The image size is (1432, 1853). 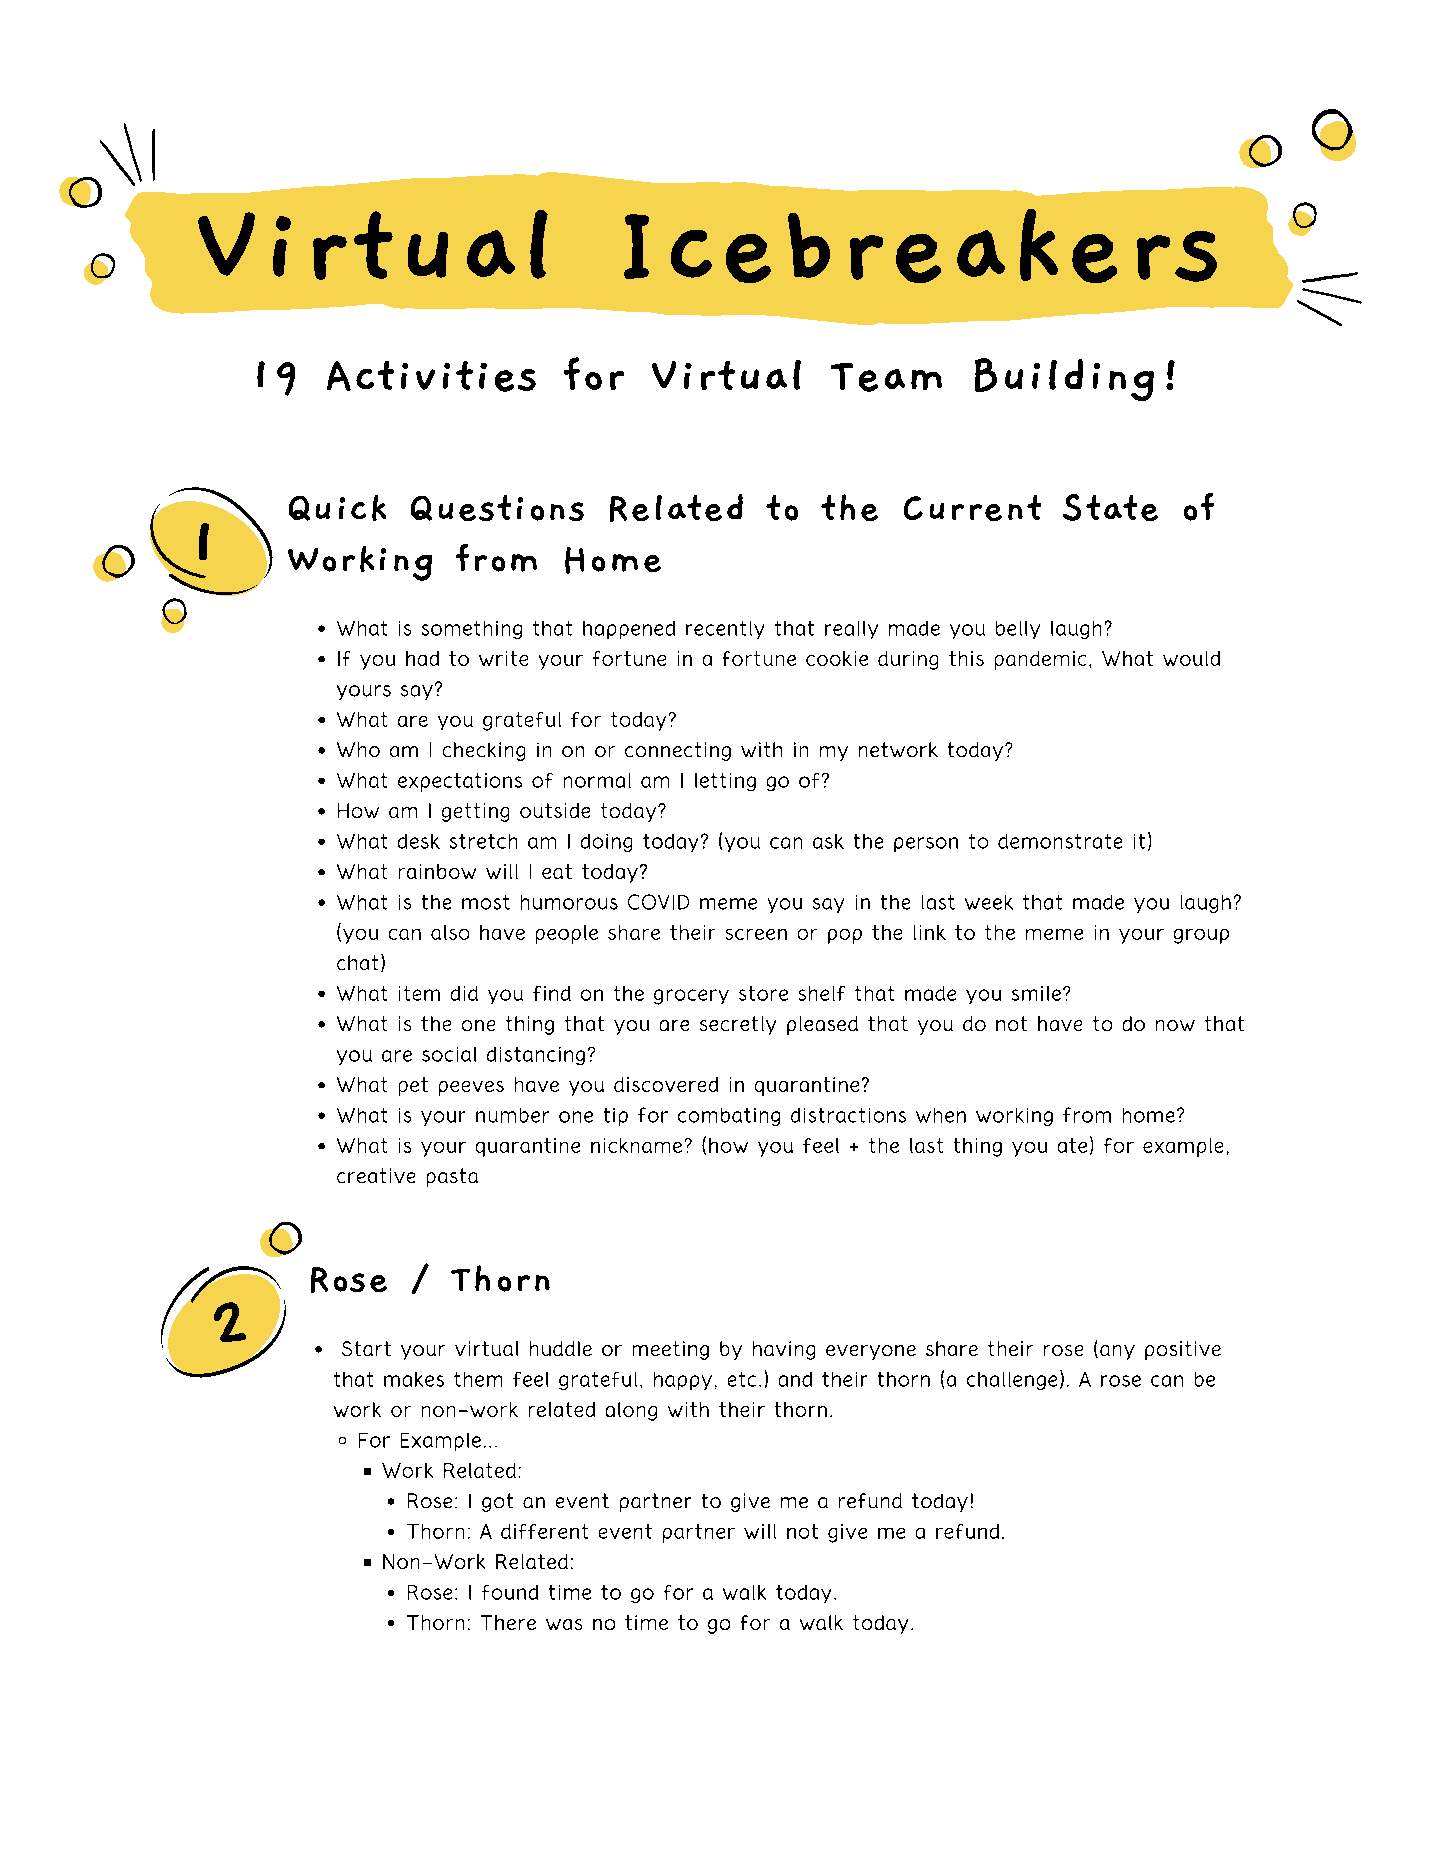 I want to click on Building, so click(x=1064, y=379).
